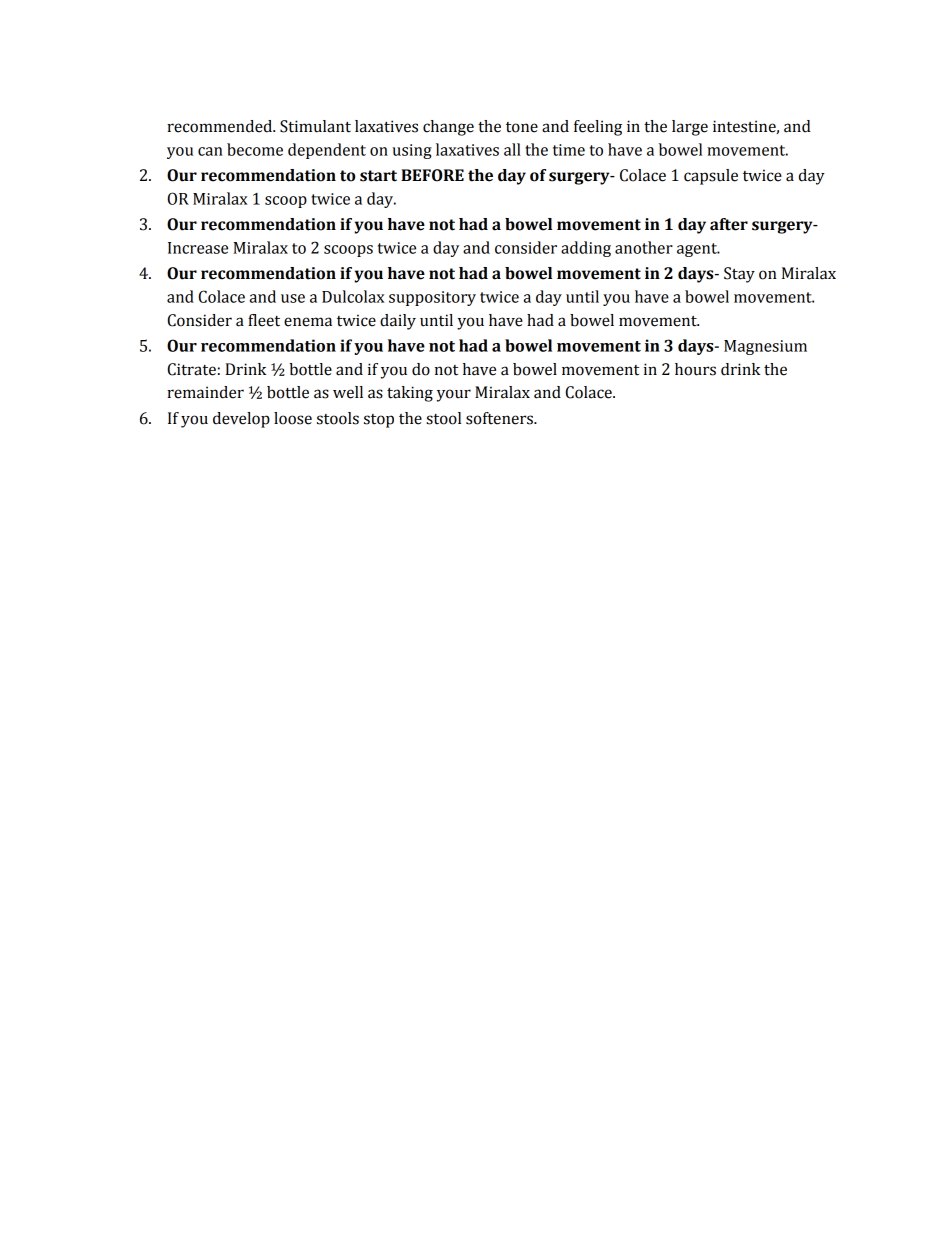 This document has height=1233, width=952. Describe the element at coordinates (454, 395) in the document. I see `your` at that location.
